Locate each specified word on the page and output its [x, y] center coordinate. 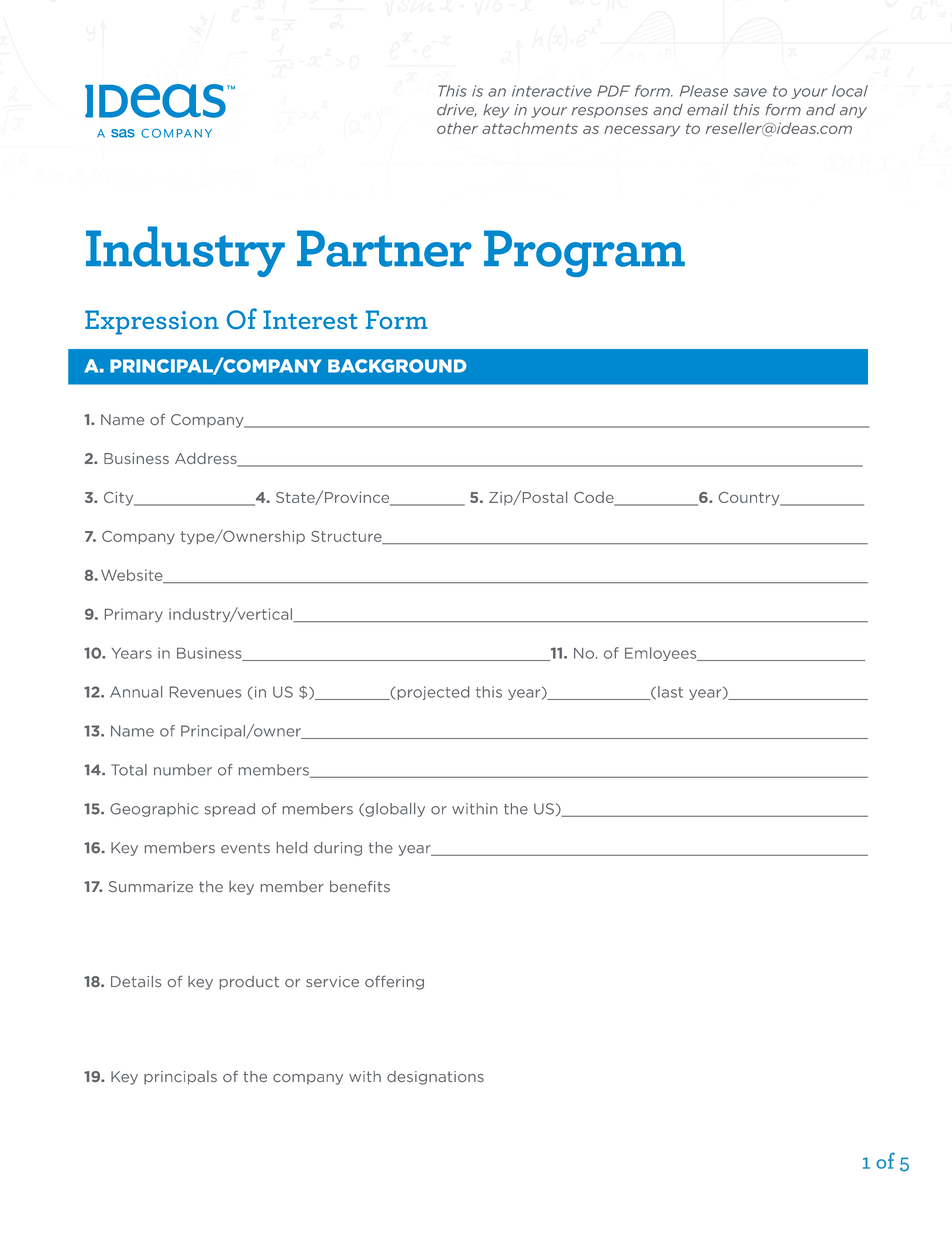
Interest [310, 319]
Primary [134, 615]
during [338, 849]
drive [457, 110]
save [750, 92]
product [249, 983]
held [292, 848]
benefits [360, 886]
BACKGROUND [397, 366]
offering [394, 982]
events [245, 848]
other [457, 128]
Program [584, 253]
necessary [642, 131]
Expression [152, 322]
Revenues [205, 692]
